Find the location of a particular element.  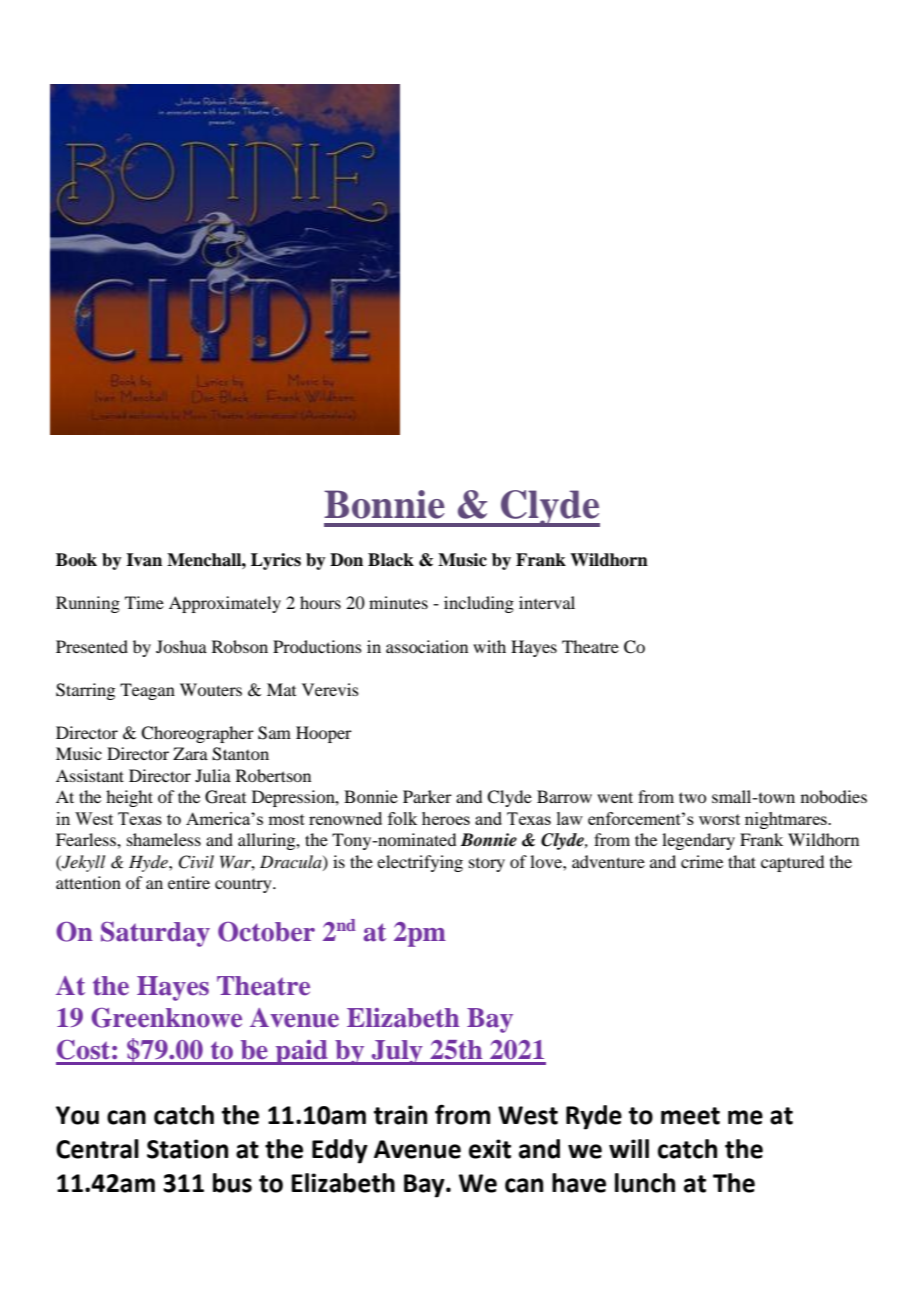

that is located at coordinates (742, 861).
